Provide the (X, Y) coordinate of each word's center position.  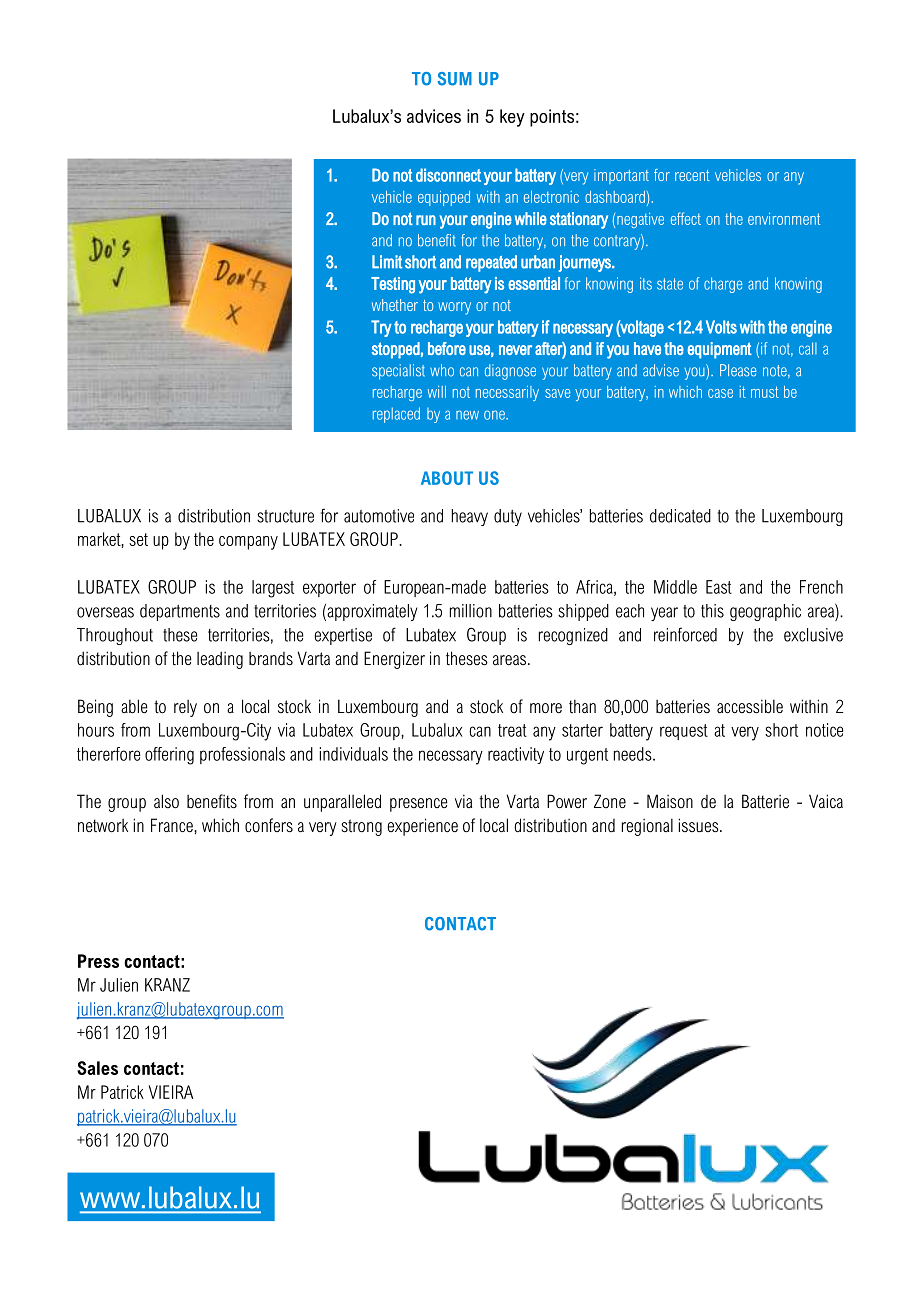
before (447, 348)
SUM (454, 79)
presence (419, 805)
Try (381, 328)
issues (700, 825)
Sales (97, 1068)
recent (692, 175)
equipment (720, 350)
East (719, 587)
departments (180, 612)
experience (422, 827)
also (166, 801)
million (471, 611)
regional (647, 827)
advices (434, 116)
